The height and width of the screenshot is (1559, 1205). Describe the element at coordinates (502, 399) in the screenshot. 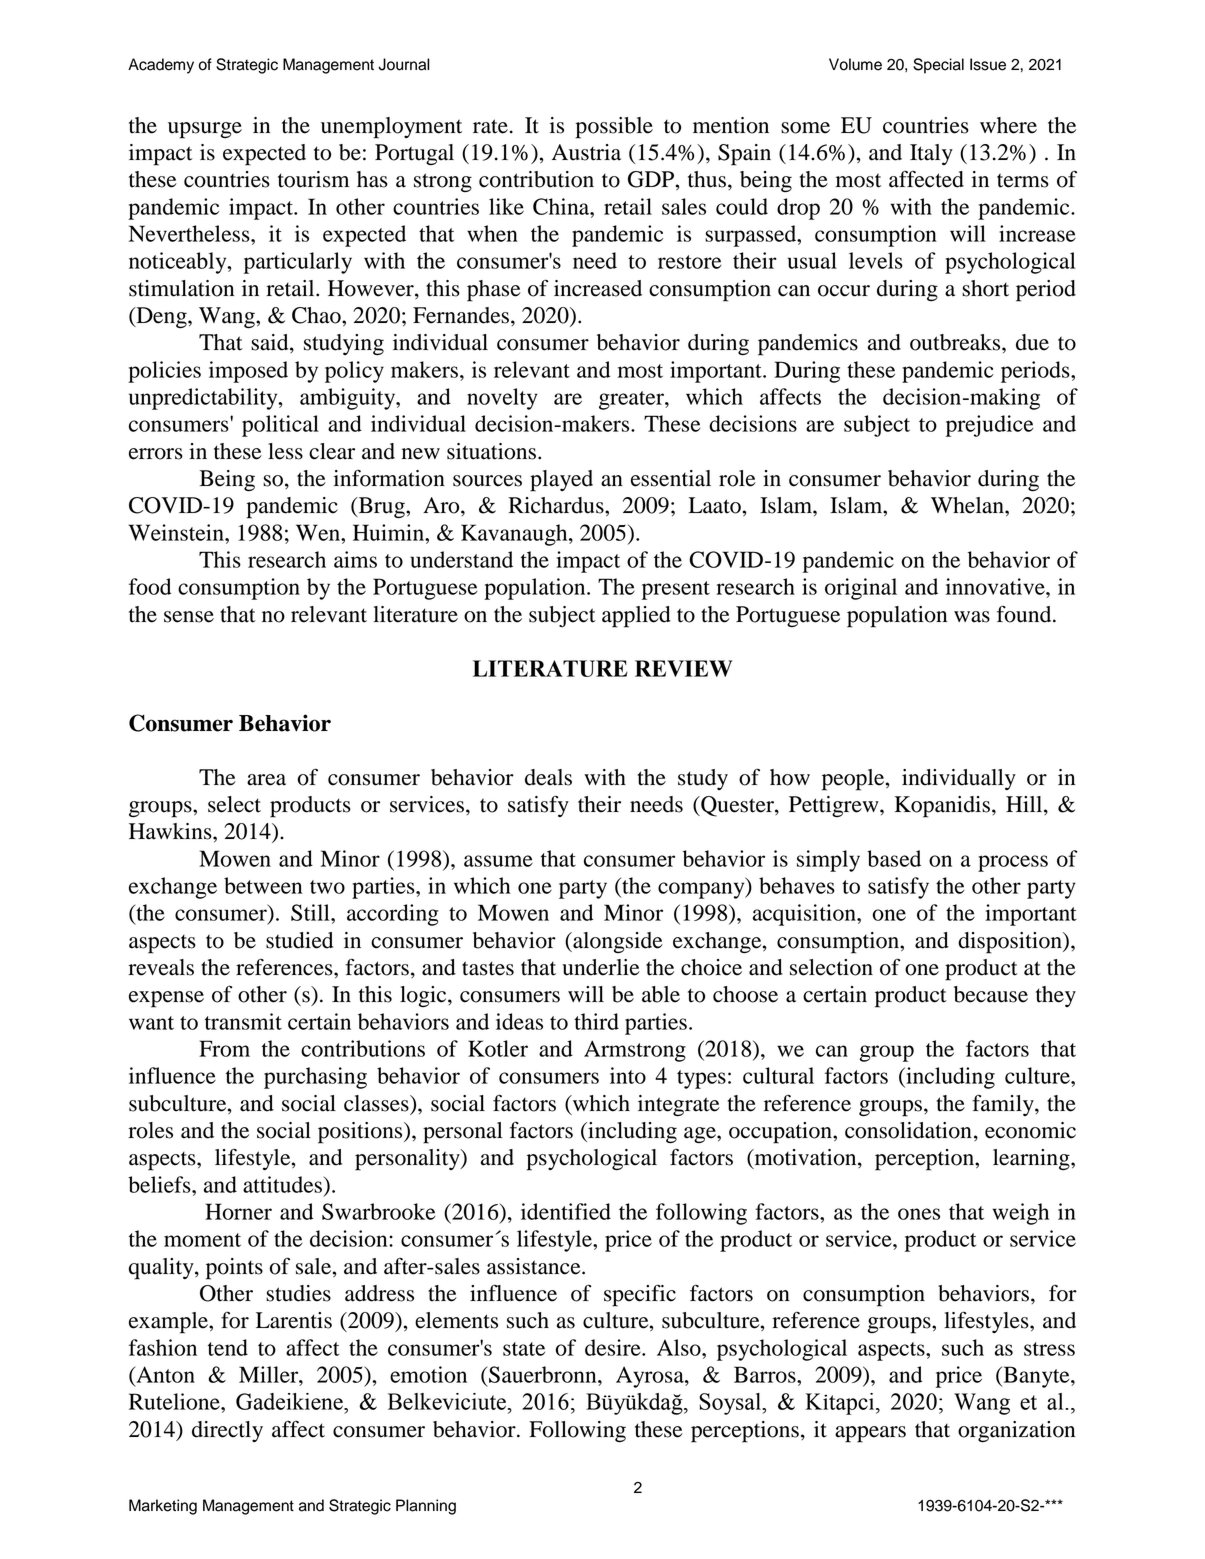

I see `novelty` at that location.
